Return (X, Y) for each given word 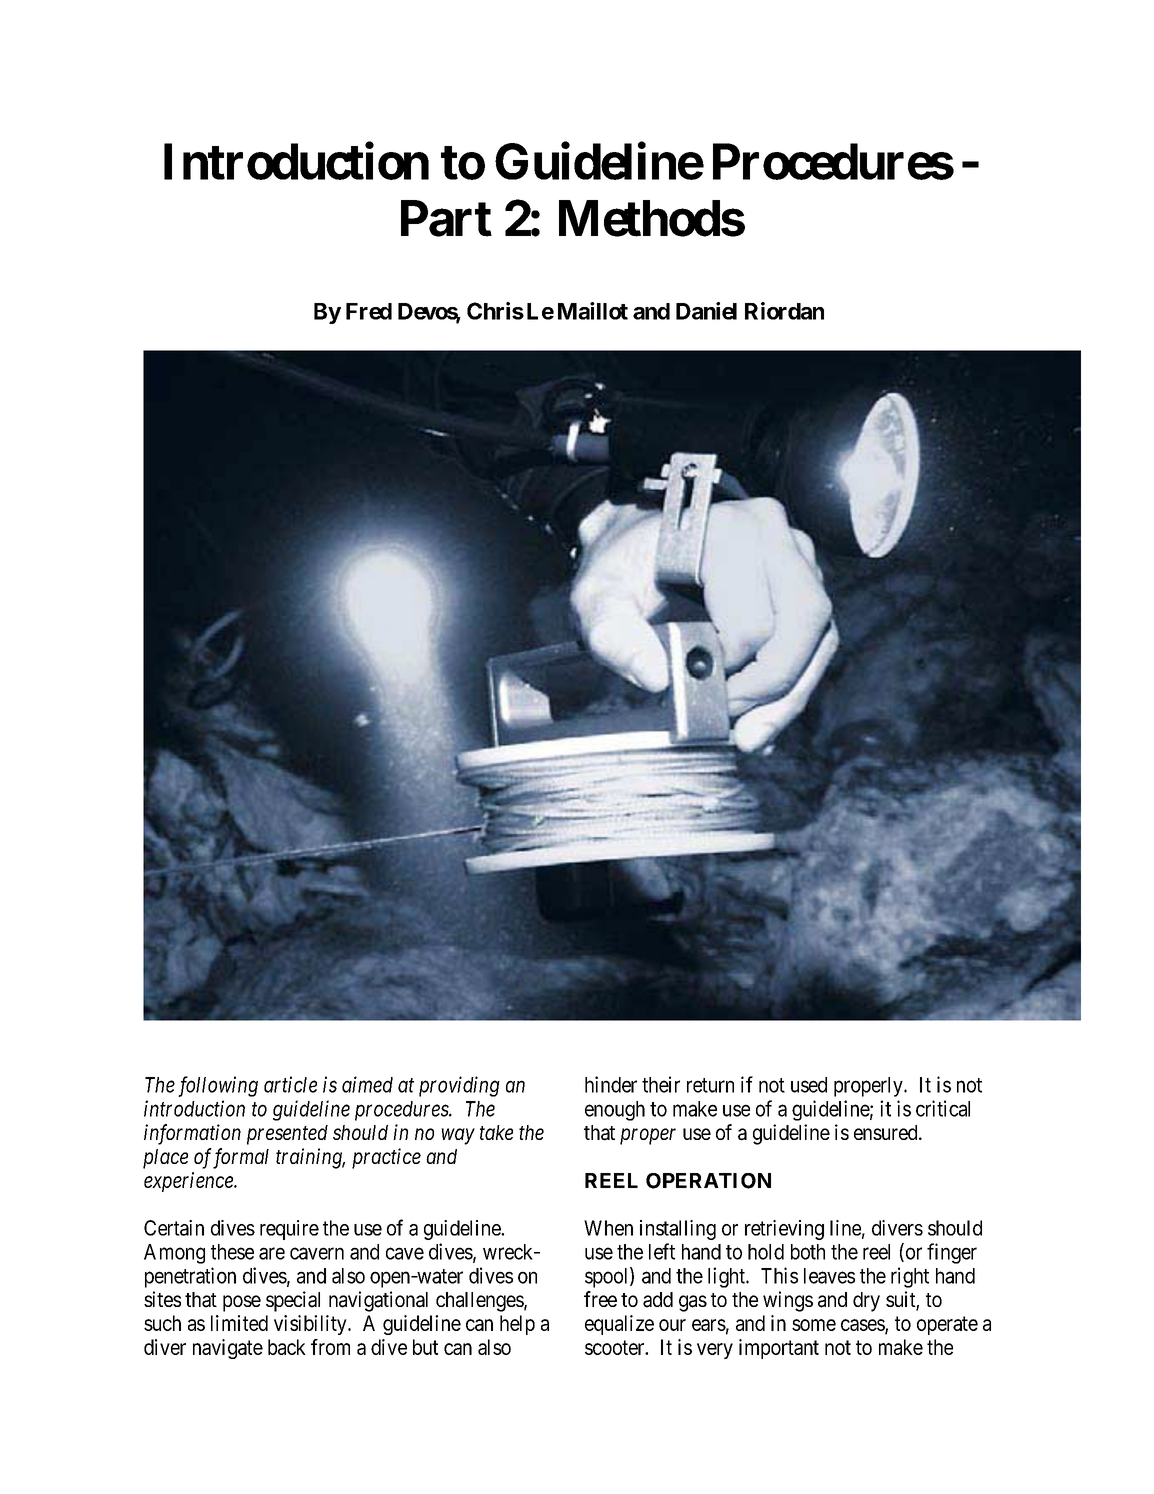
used (809, 1085)
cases (863, 1326)
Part (446, 218)
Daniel (706, 311)
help (517, 1325)
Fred (369, 311)
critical (943, 1108)
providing (459, 1086)
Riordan (784, 311)
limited (239, 1323)
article (290, 1084)
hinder (611, 1084)
